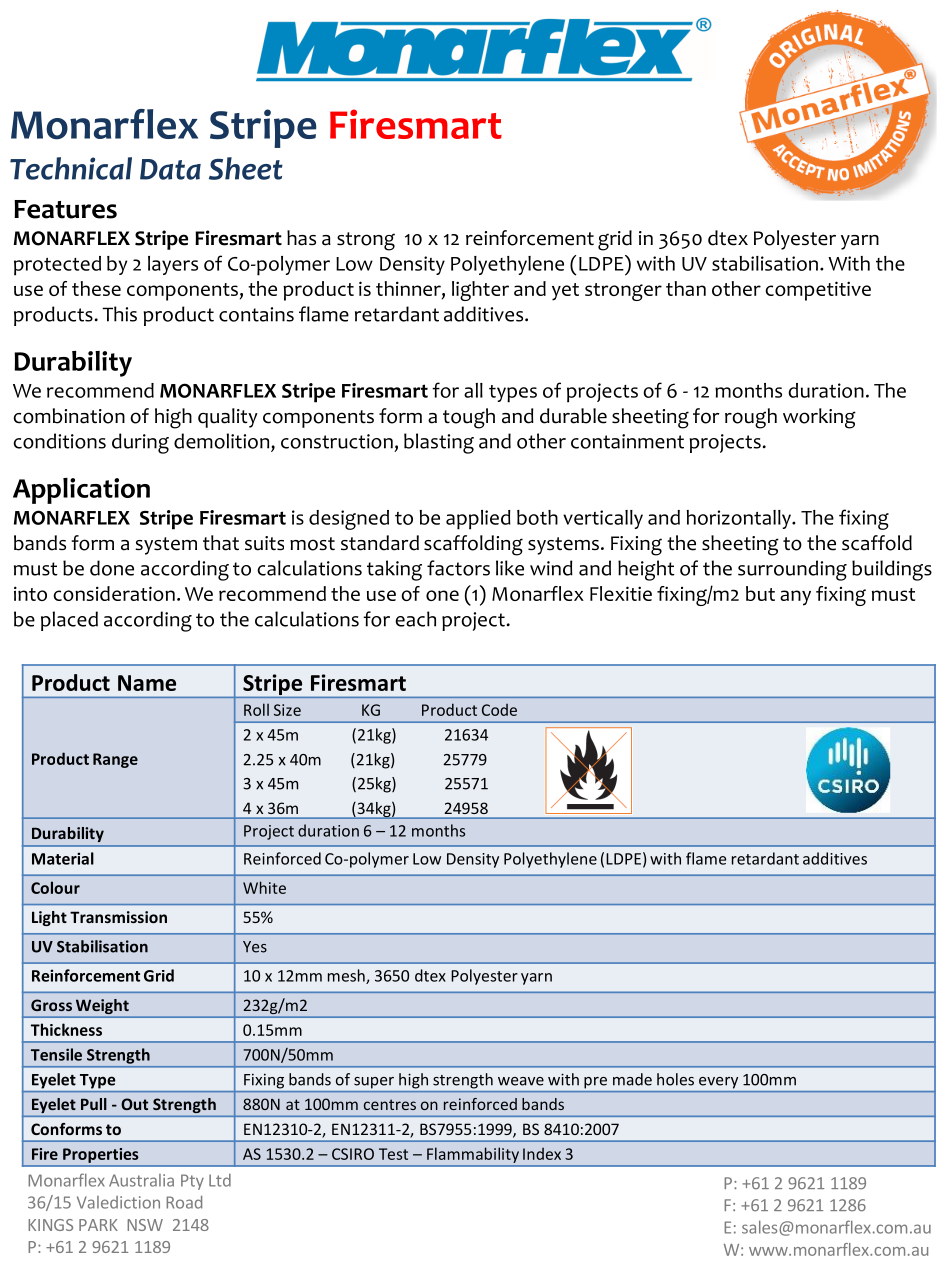 Image resolution: width=952 pixels, height=1270 pixels. I want to click on Code, so click(499, 710).
